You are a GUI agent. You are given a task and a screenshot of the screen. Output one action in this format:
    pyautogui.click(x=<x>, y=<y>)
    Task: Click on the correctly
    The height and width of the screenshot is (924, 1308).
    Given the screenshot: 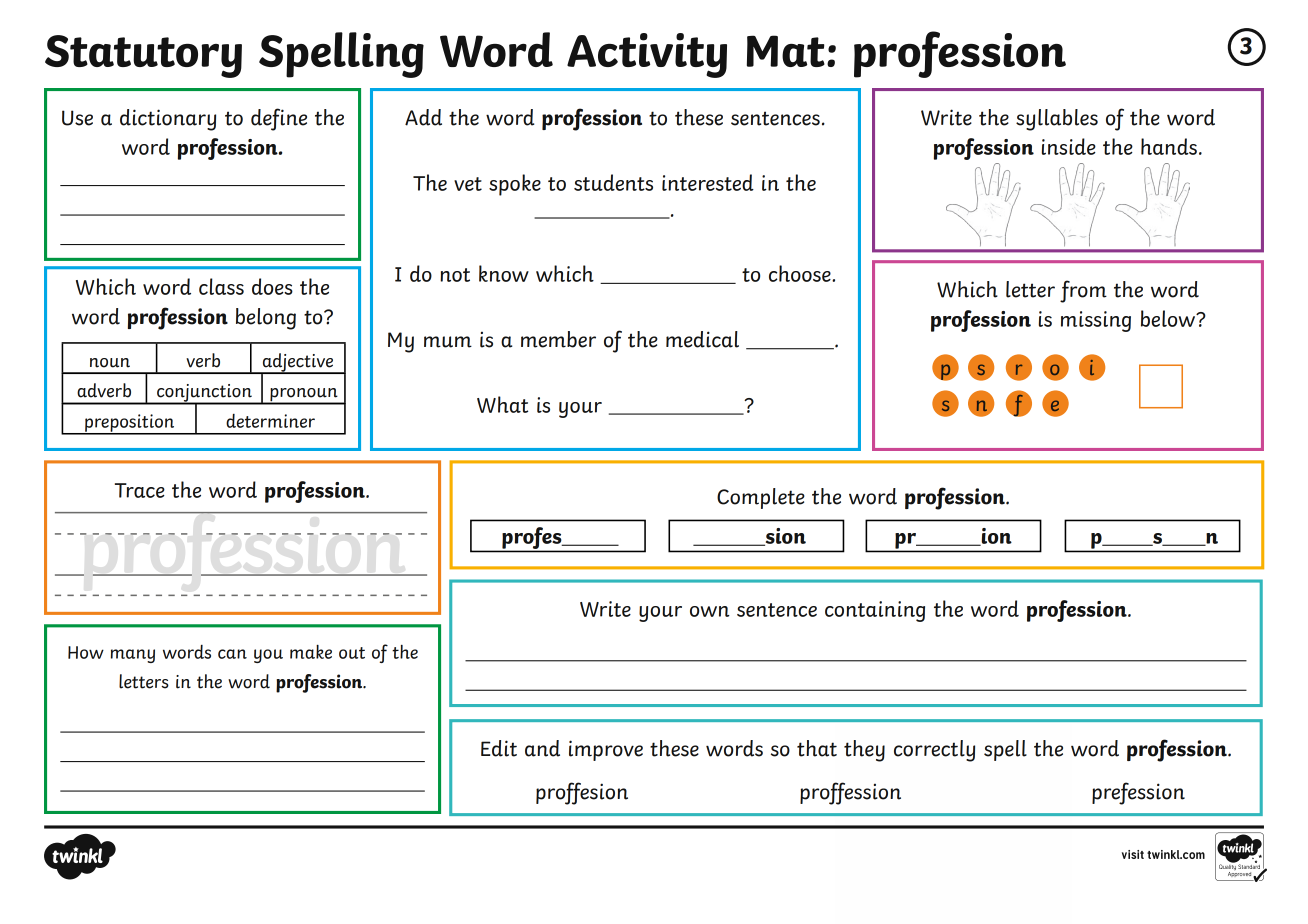 What is the action you would take?
    pyautogui.click(x=934, y=751)
